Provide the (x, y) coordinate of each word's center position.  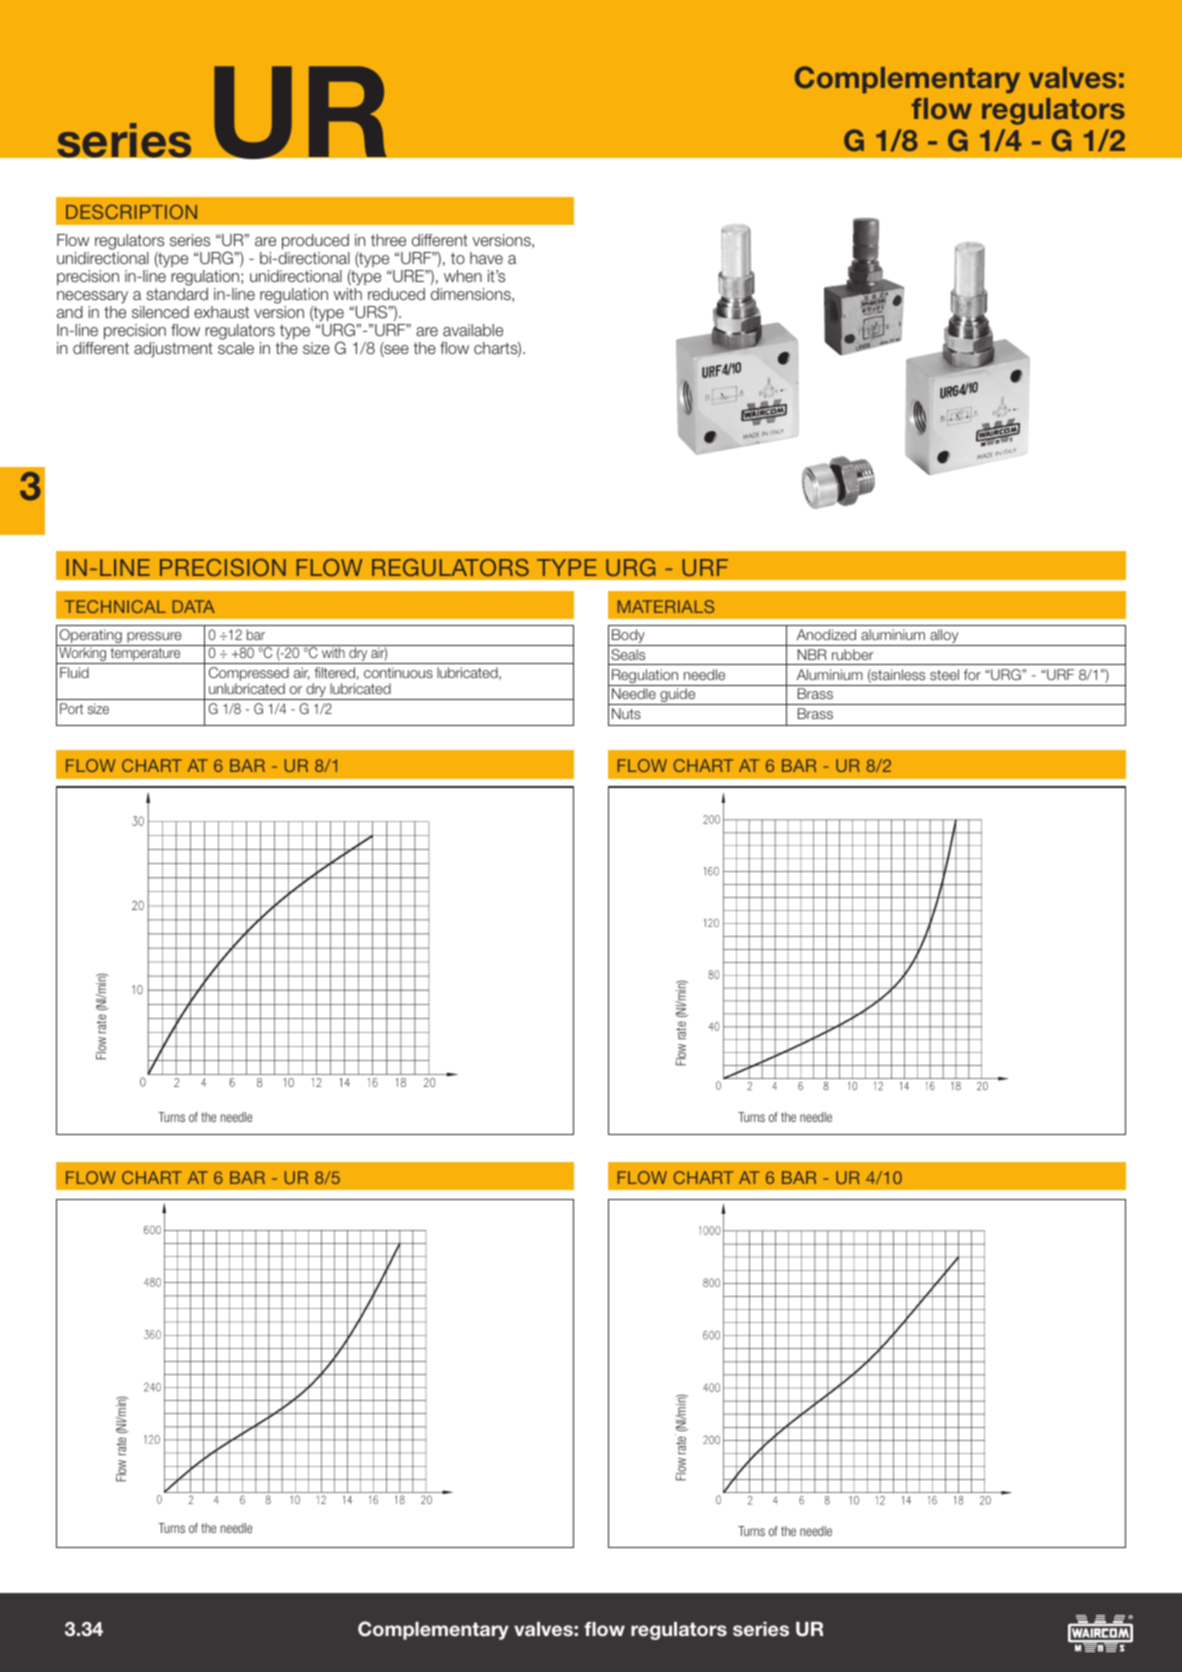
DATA (194, 606)
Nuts (626, 713)
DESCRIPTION (131, 211)
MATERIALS (666, 606)
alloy (944, 637)
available (473, 330)
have (486, 258)
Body (628, 637)
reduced (396, 294)
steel (944, 674)
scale (236, 348)
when (463, 276)
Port (71, 708)
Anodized (826, 634)
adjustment (173, 349)
